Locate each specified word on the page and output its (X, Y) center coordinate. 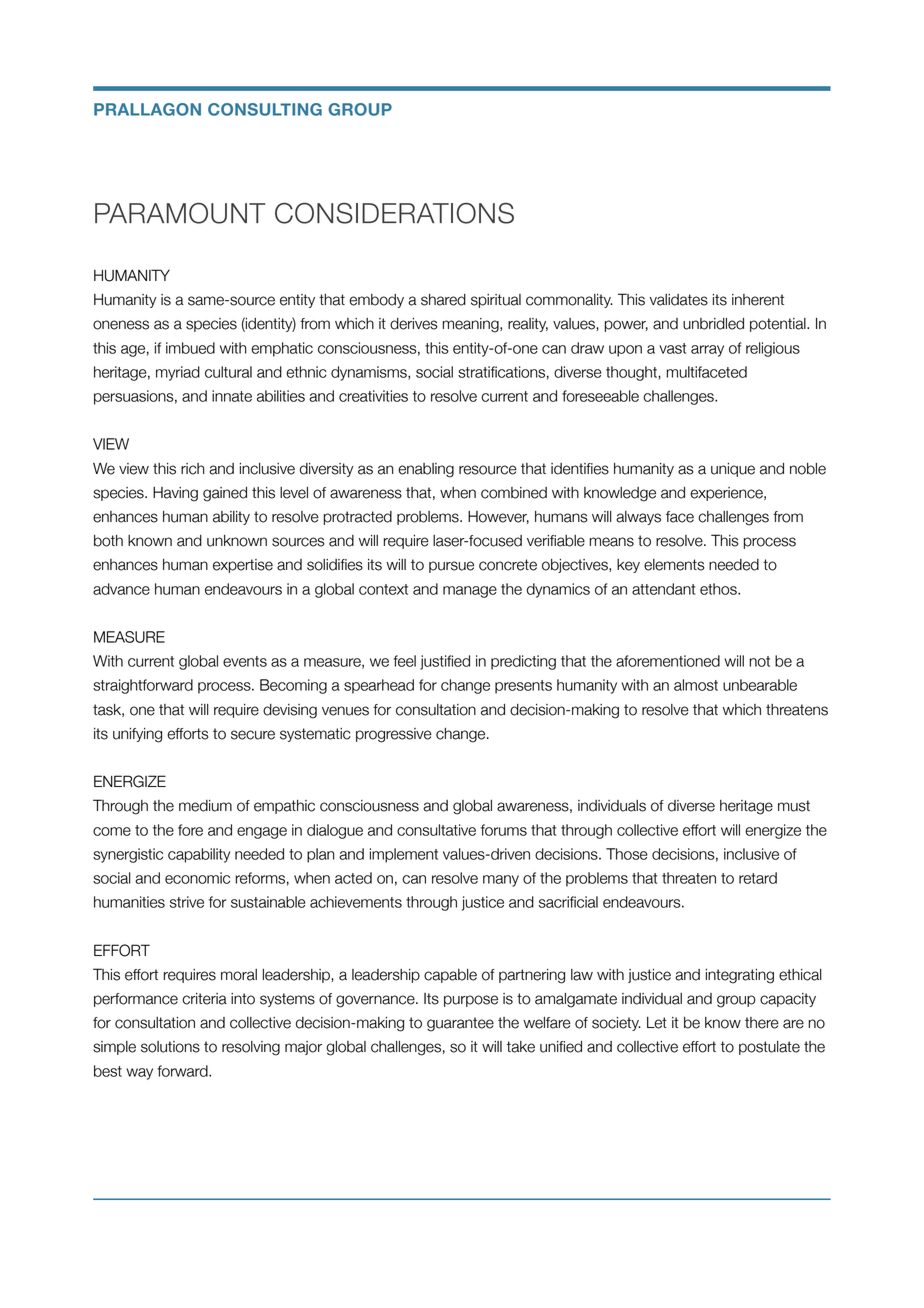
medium (205, 806)
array (707, 351)
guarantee (460, 1024)
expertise (243, 566)
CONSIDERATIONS (394, 213)
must (794, 806)
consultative (436, 830)
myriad (178, 373)
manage (470, 592)
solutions (170, 1047)
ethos (719, 589)
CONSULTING (265, 109)
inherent (758, 300)
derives (414, 324)
